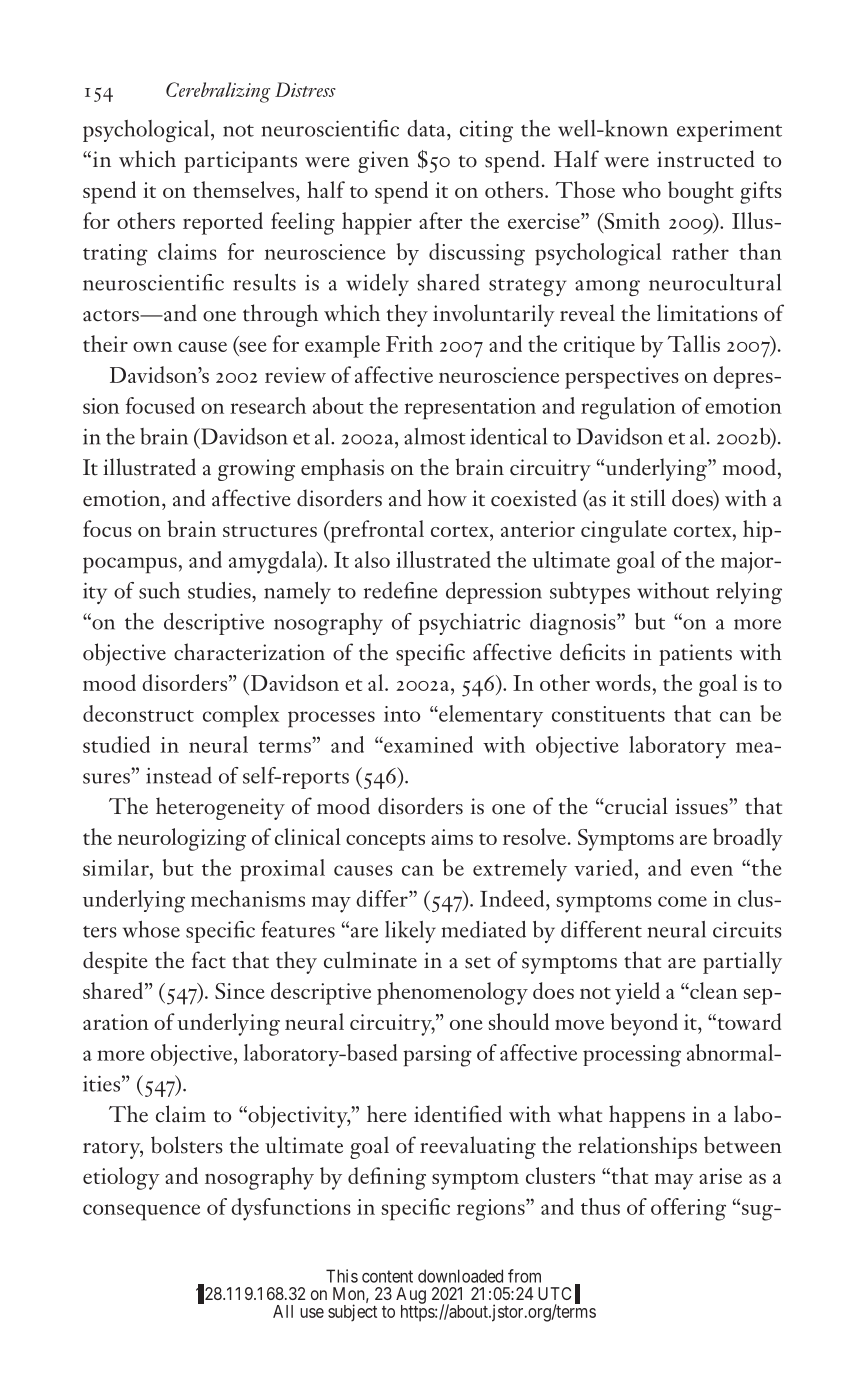 This screenshot has width=868, height=1392. I want to click on instructed, so click(706, 159).
